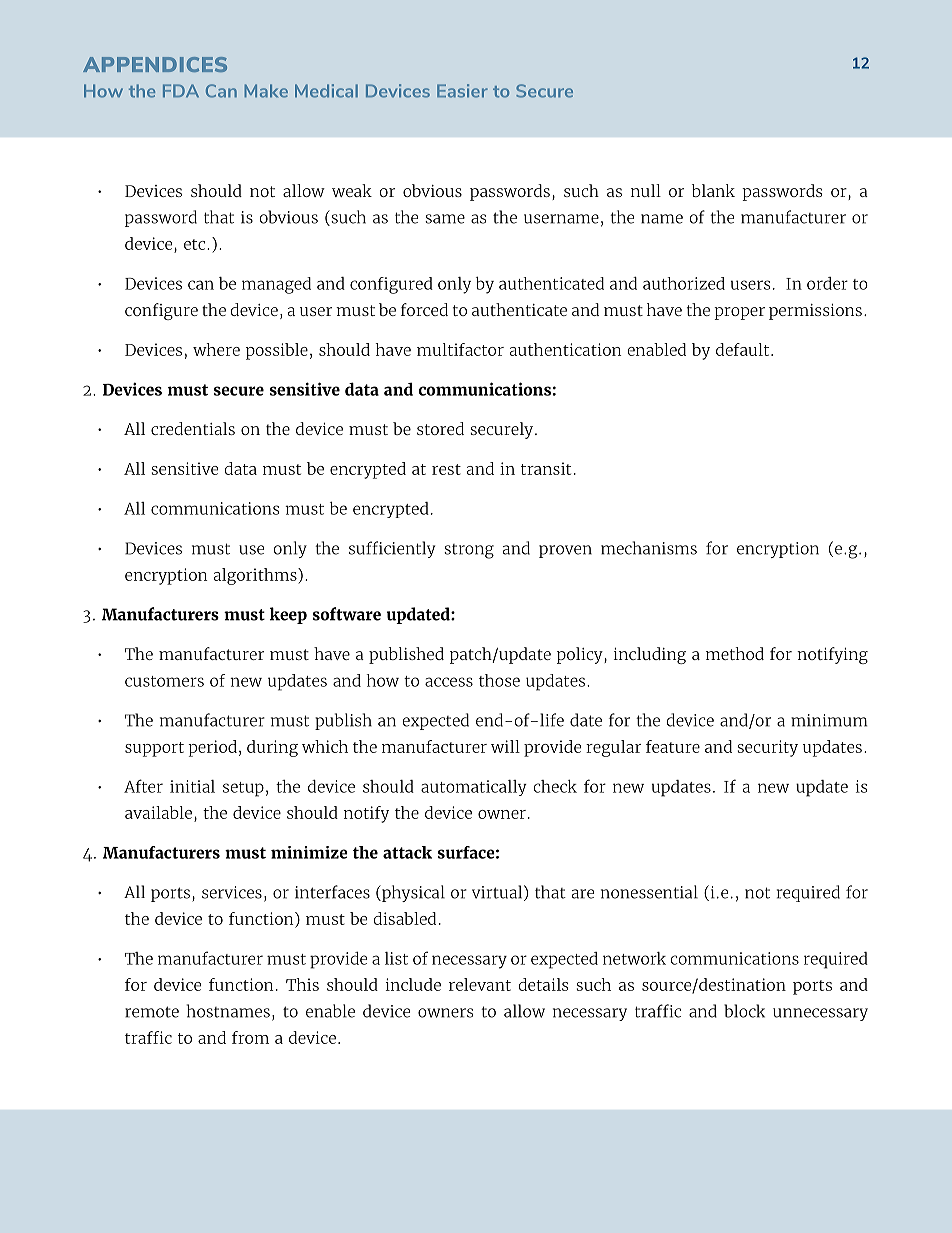 Image resolution: width=952 pixels, height=1233 pixels. What do you see at coordinates (713, 190) in the document?
I see `blank` at bounding box center [713, 190].
